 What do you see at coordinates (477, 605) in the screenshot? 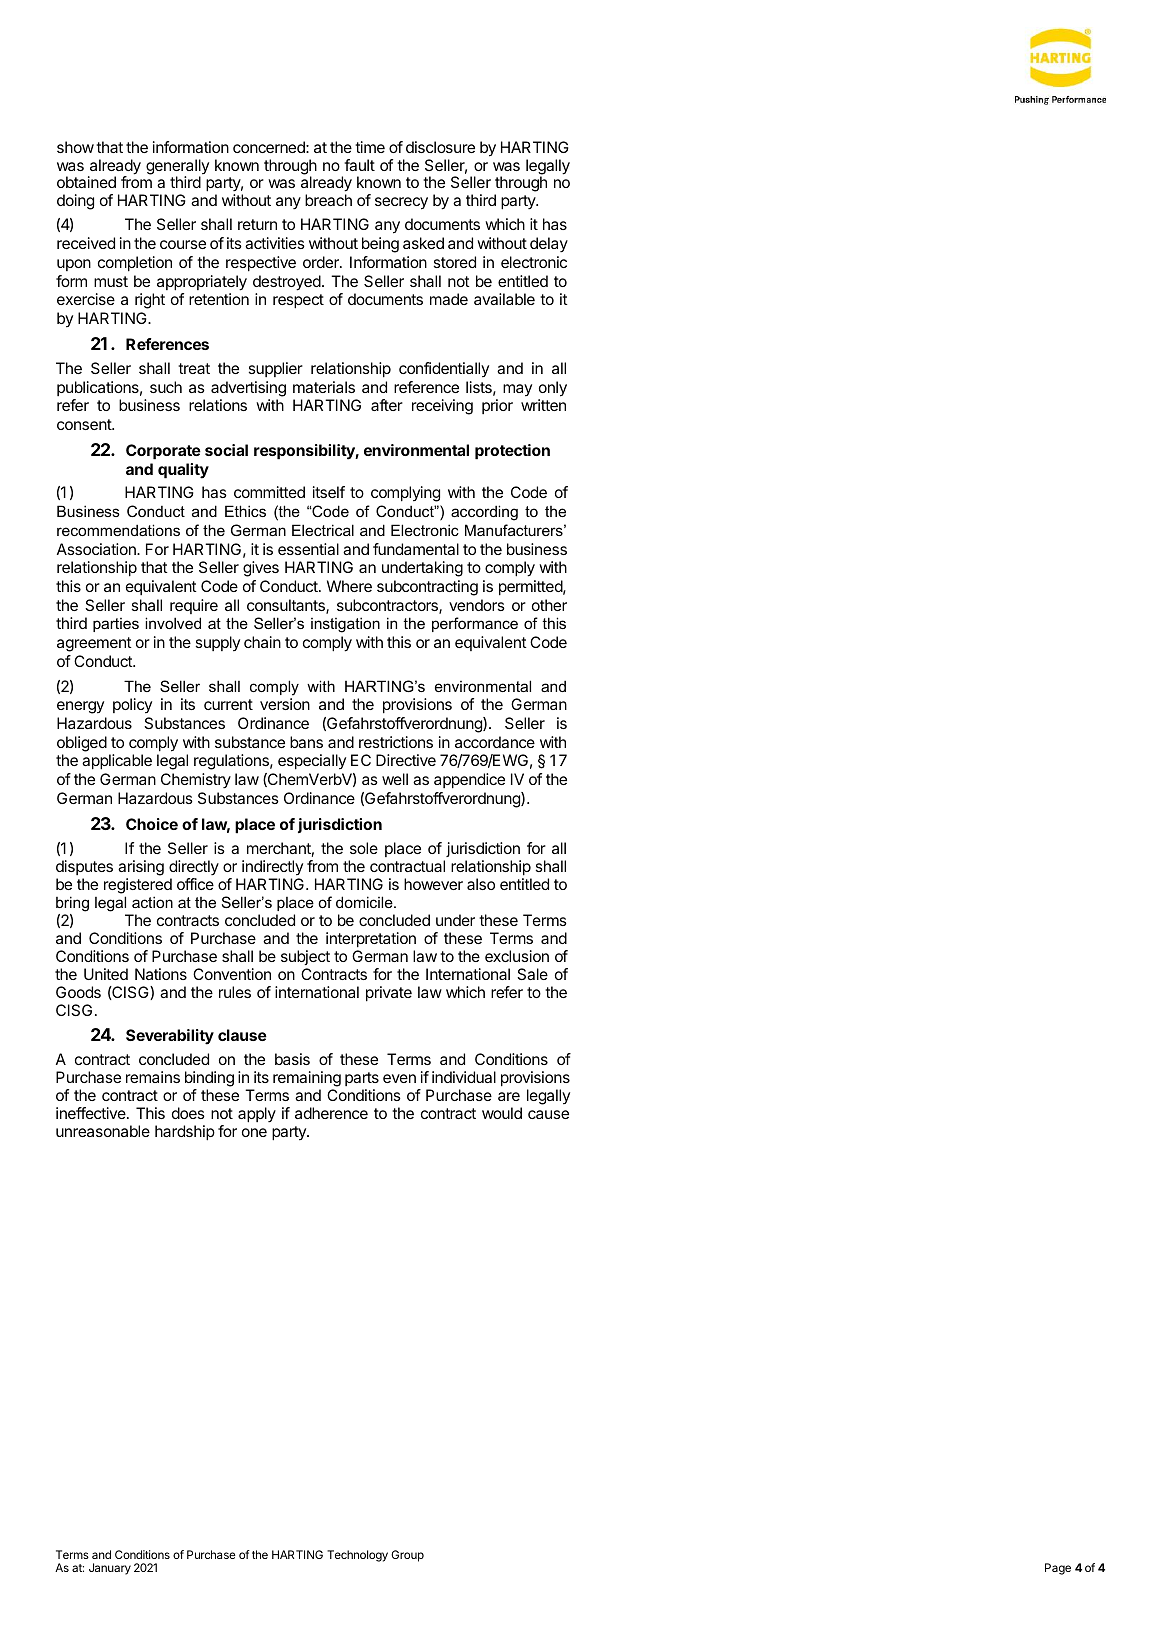
I see `vendors` at bounding box center [477, 605].
